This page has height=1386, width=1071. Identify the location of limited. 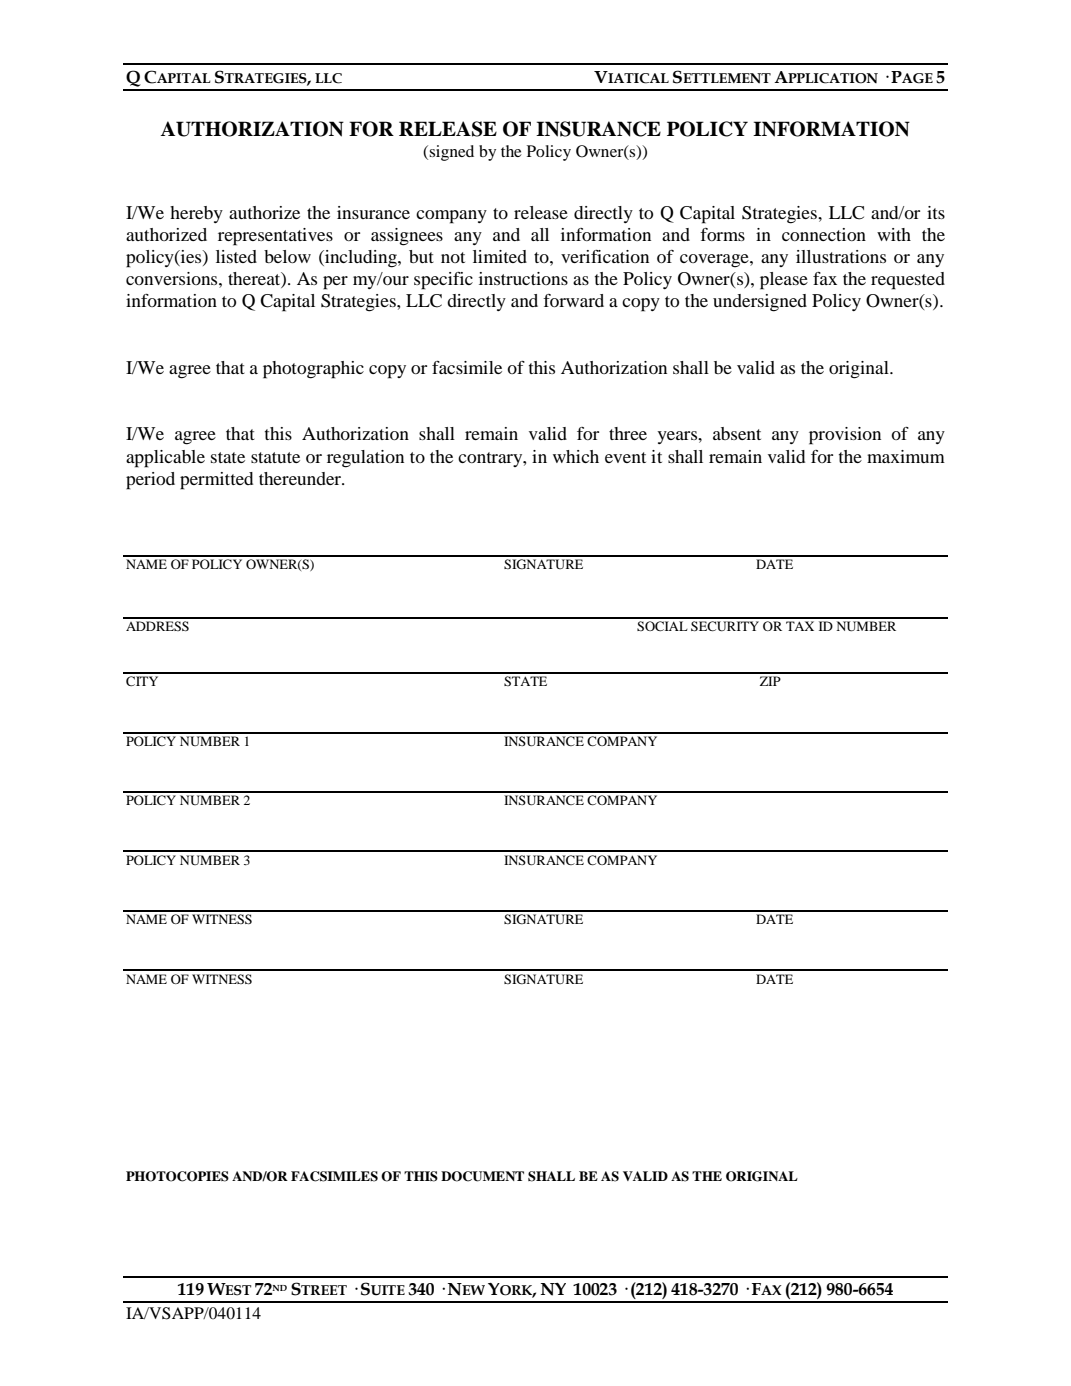
(500, 256).
